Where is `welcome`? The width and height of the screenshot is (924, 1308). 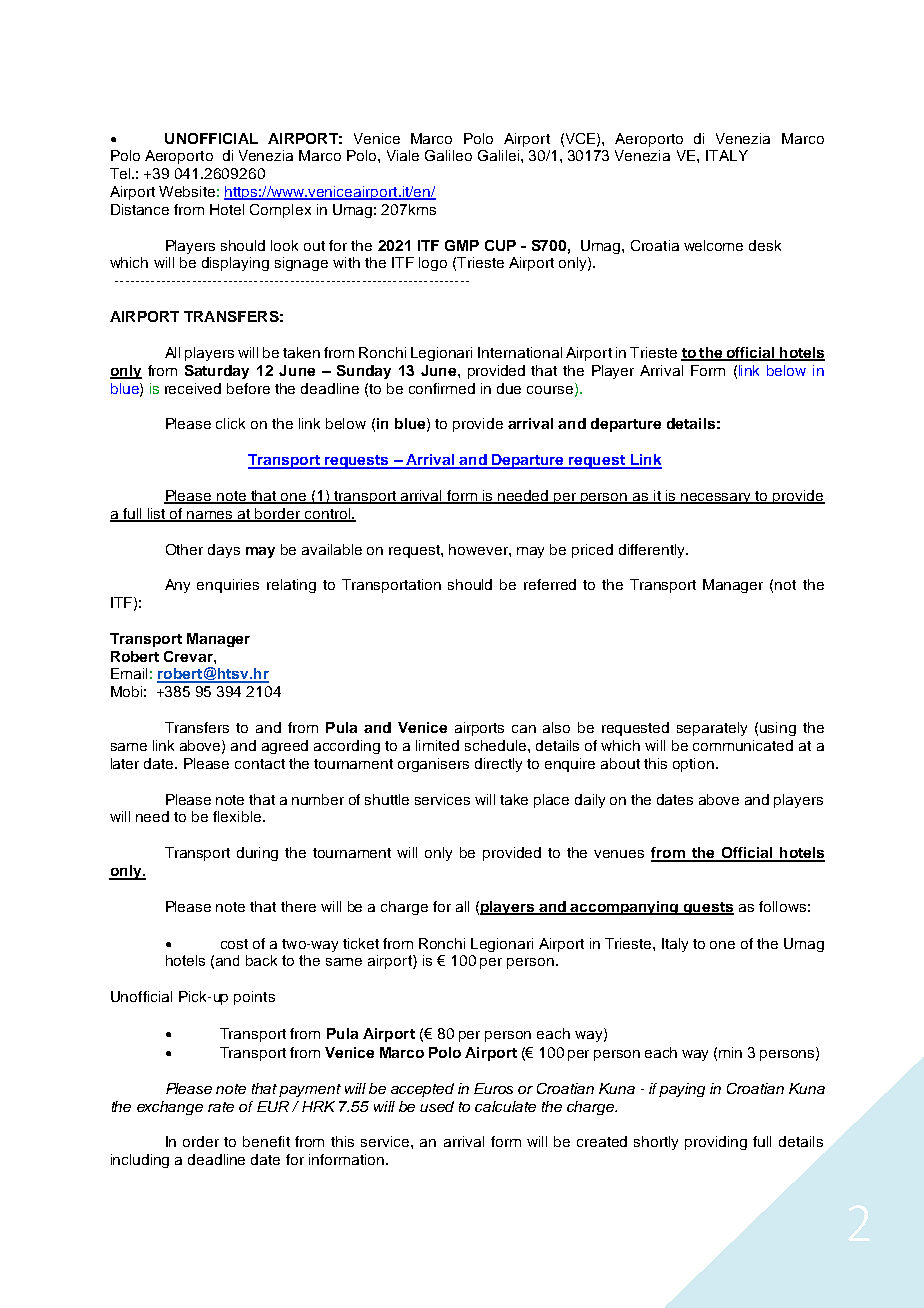
welcome is located at coordinates (713, 245).
